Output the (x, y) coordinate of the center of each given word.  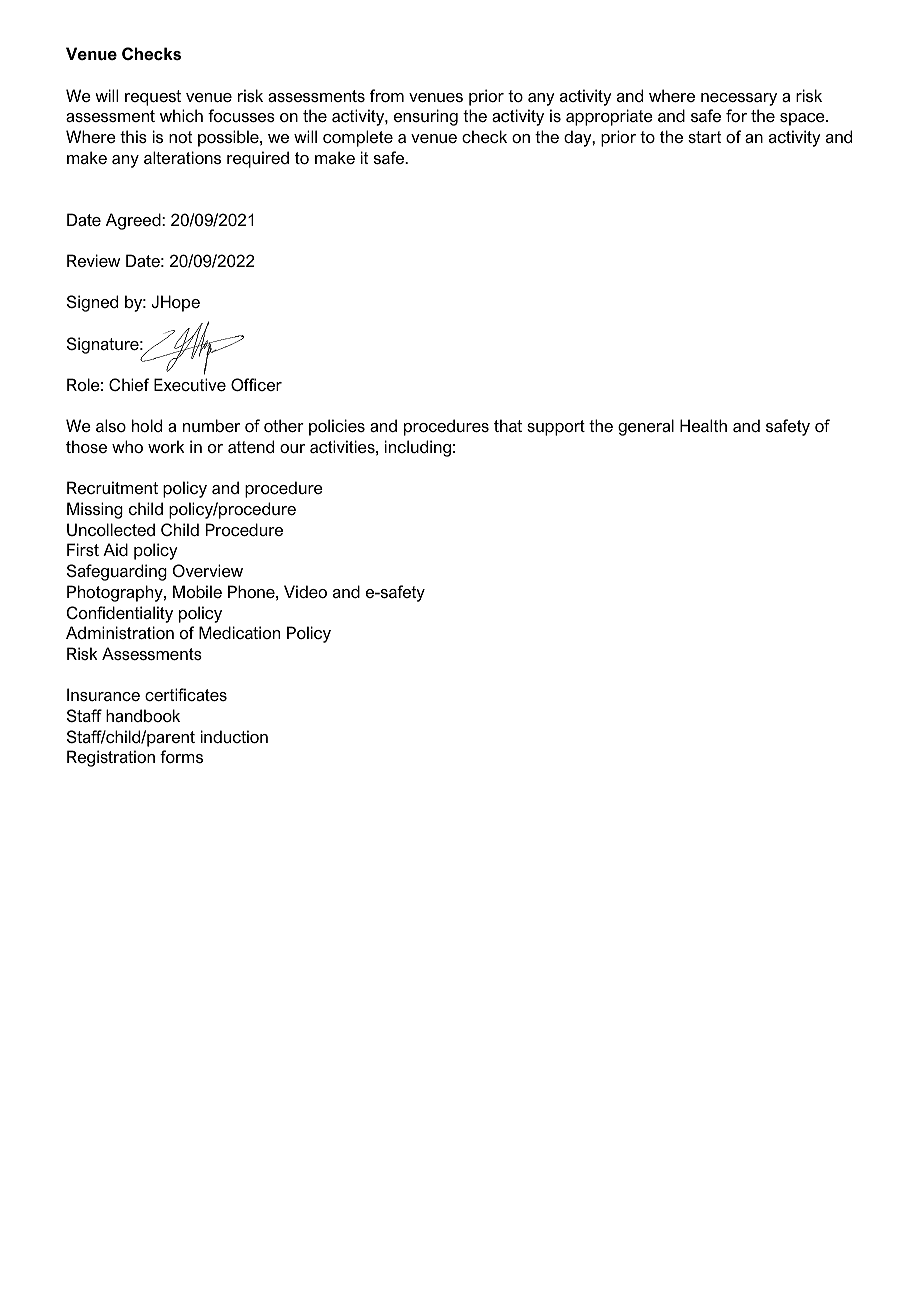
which (181, 115)
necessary (739, 99)
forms (181, 756)
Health (703, 425)
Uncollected (111, 529)
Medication (239, 632)
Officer (256, 384)
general (646, 427)
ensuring (426, 117)
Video (305, 591)
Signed (92, 303)
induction (234, 736)
